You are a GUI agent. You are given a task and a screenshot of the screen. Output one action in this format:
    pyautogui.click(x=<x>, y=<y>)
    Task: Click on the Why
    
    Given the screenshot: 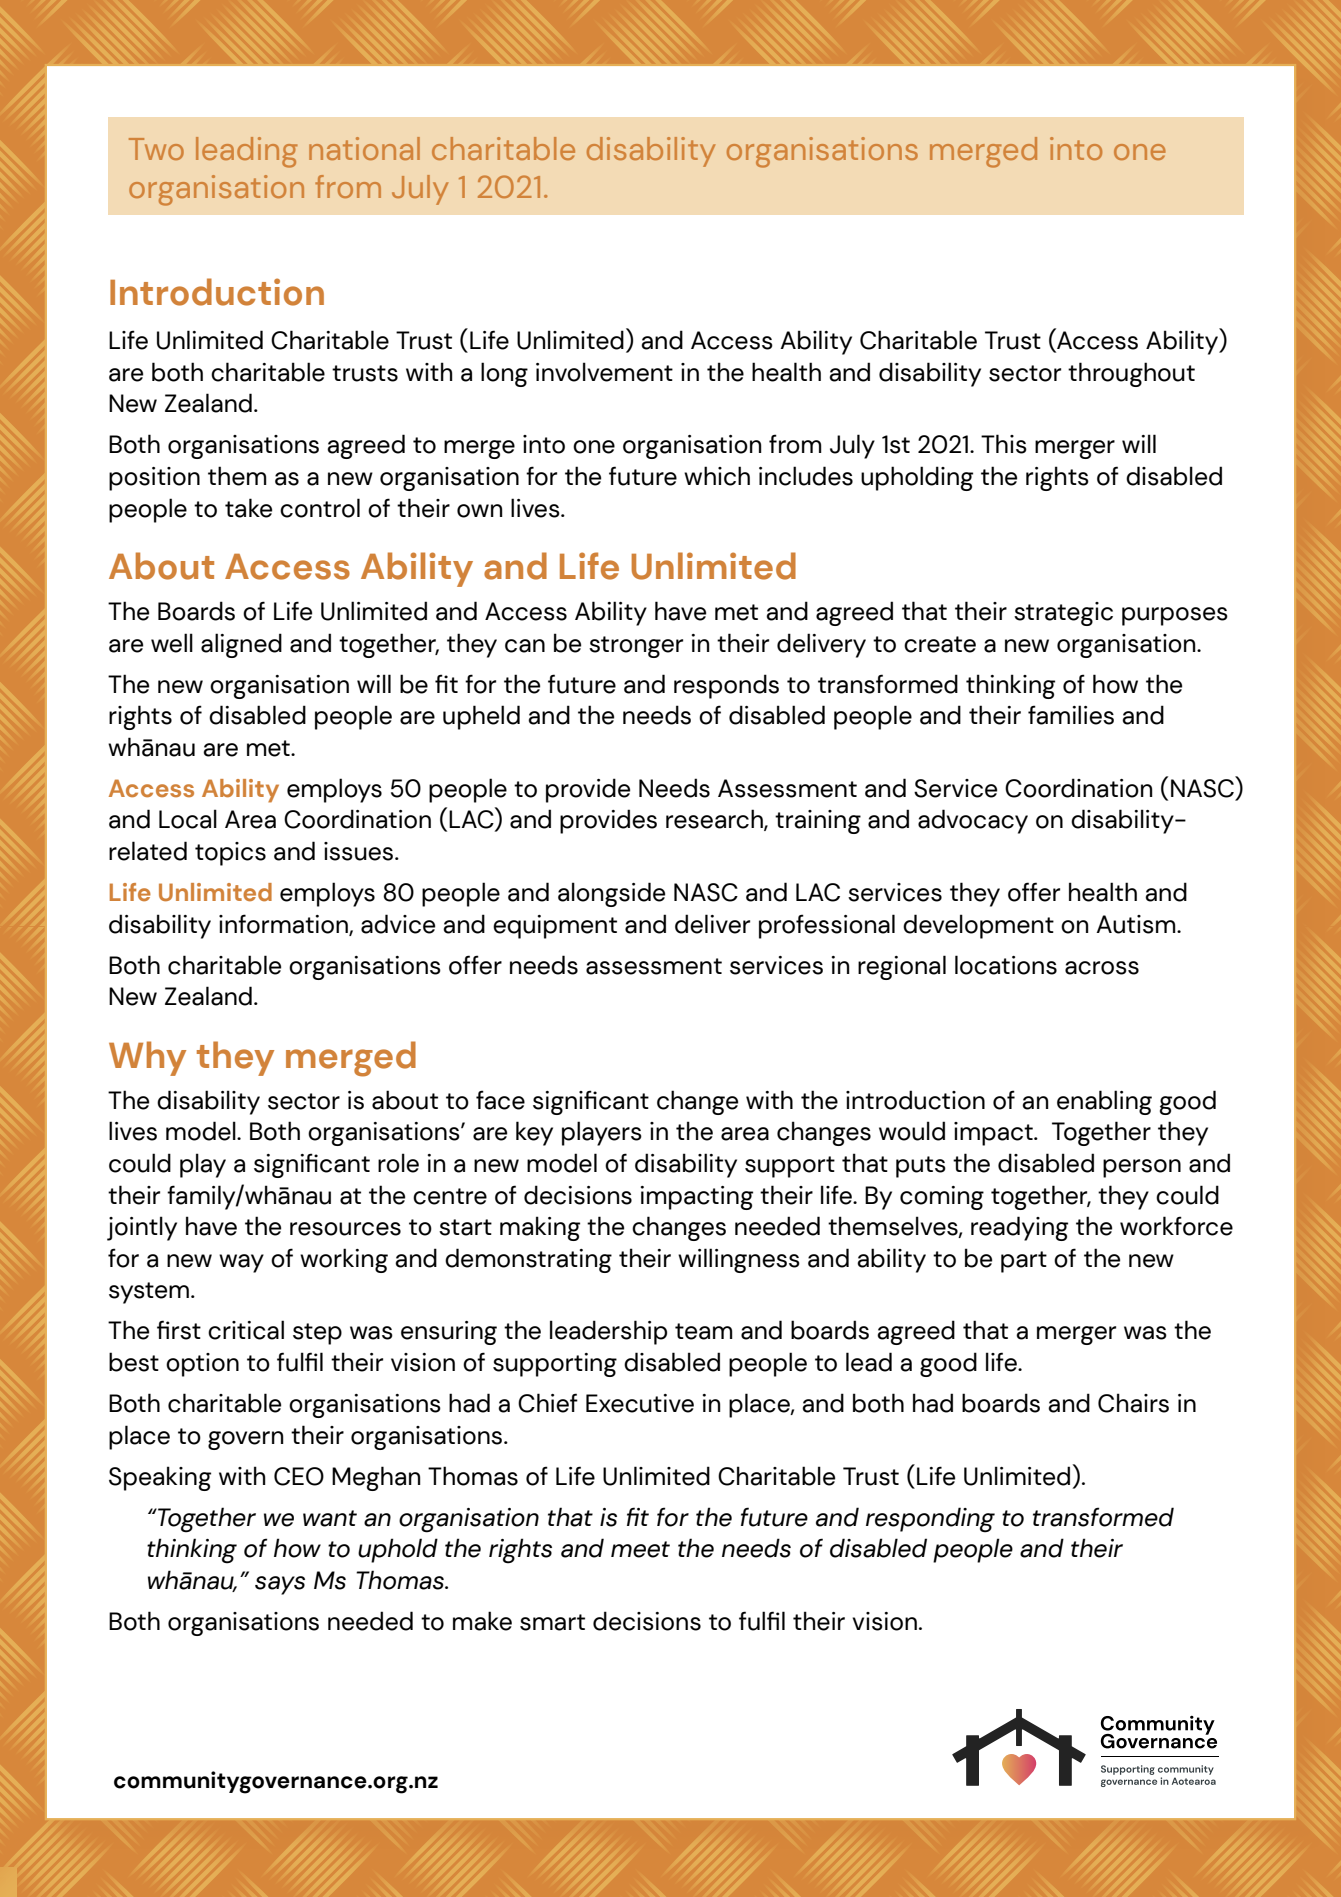 What is the action you would take?
    pyautogui.click(x=147, y=1058)
